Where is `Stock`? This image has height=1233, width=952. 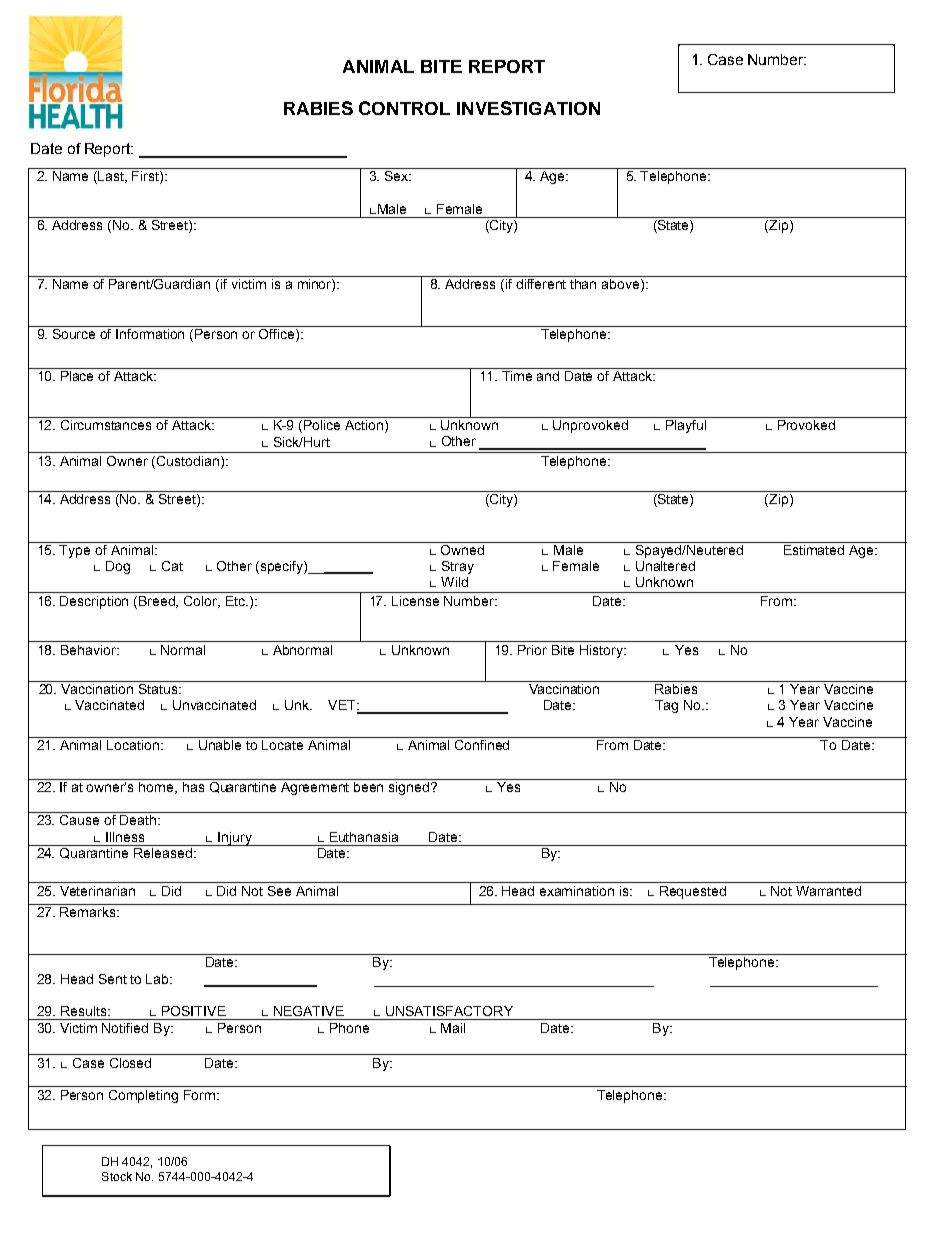 Stock is located at coordinates (117, 1176).
